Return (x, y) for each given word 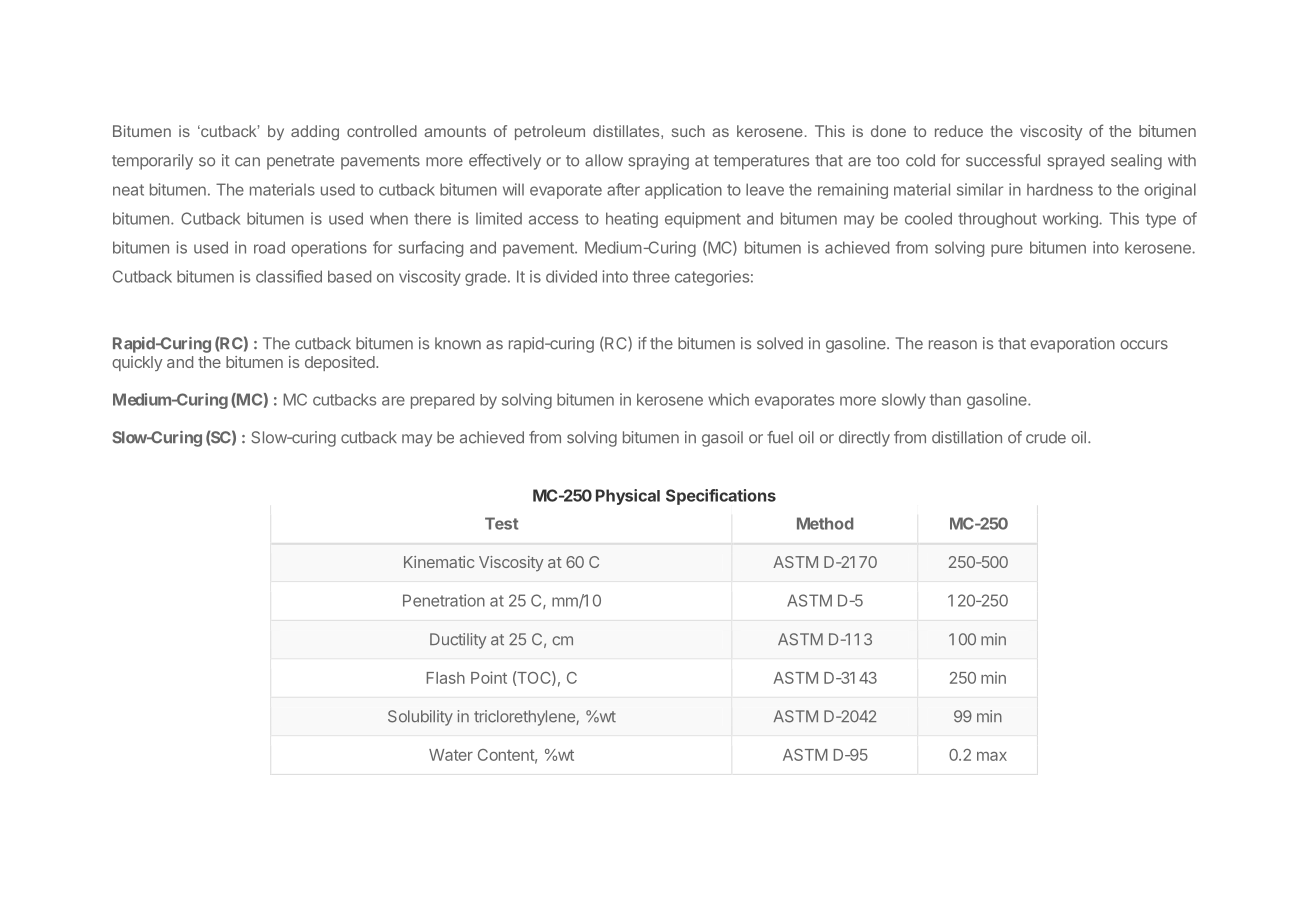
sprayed (1075, 162)
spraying (658, 162)
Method (825, 523)
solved (780, 343)
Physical (628, 497)
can (247, 162)
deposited (340, 363)
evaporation (1072, 345)
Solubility (420, 718)
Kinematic (439, 562)
